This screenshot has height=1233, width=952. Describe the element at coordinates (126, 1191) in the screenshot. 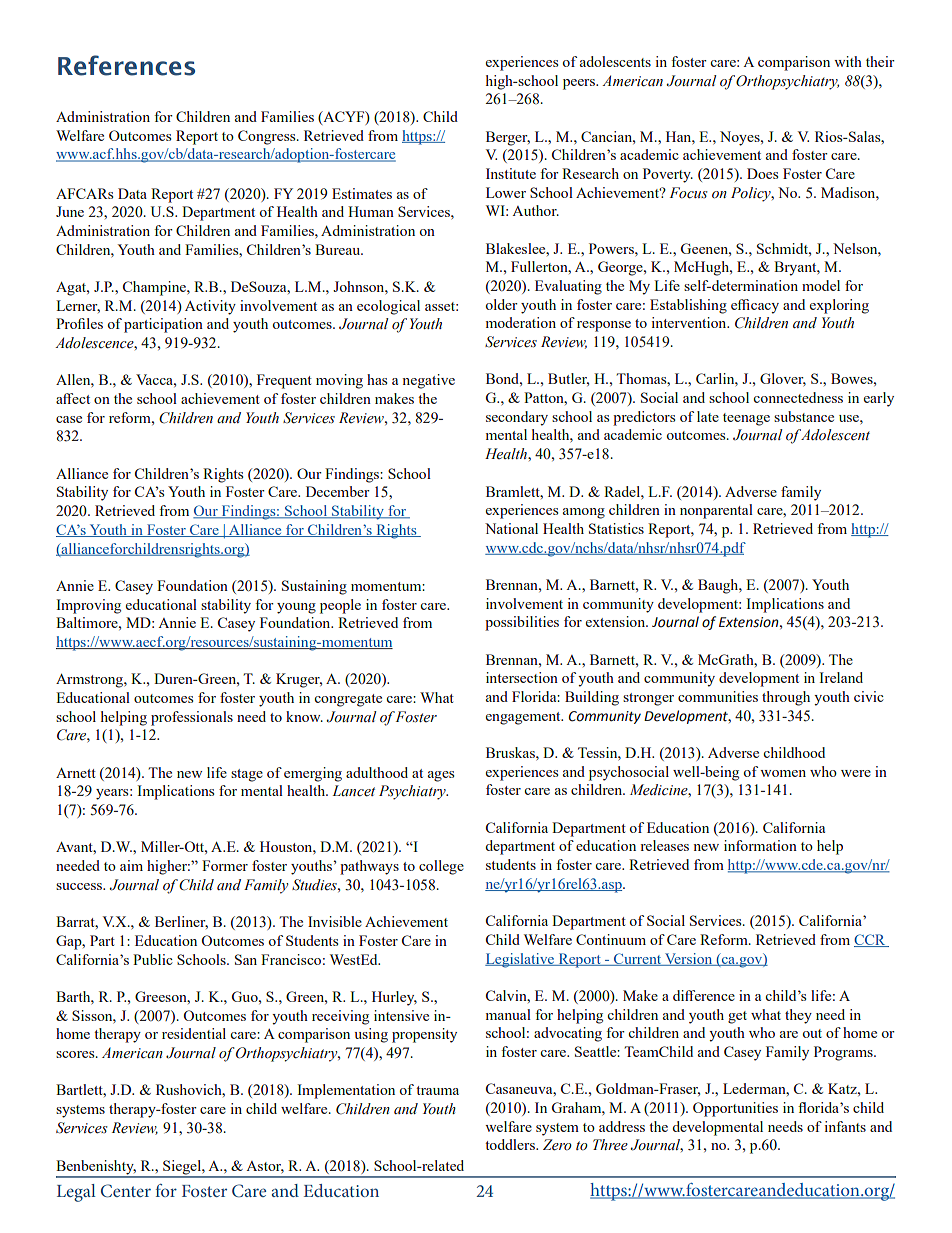

I see `Center` at that location.
